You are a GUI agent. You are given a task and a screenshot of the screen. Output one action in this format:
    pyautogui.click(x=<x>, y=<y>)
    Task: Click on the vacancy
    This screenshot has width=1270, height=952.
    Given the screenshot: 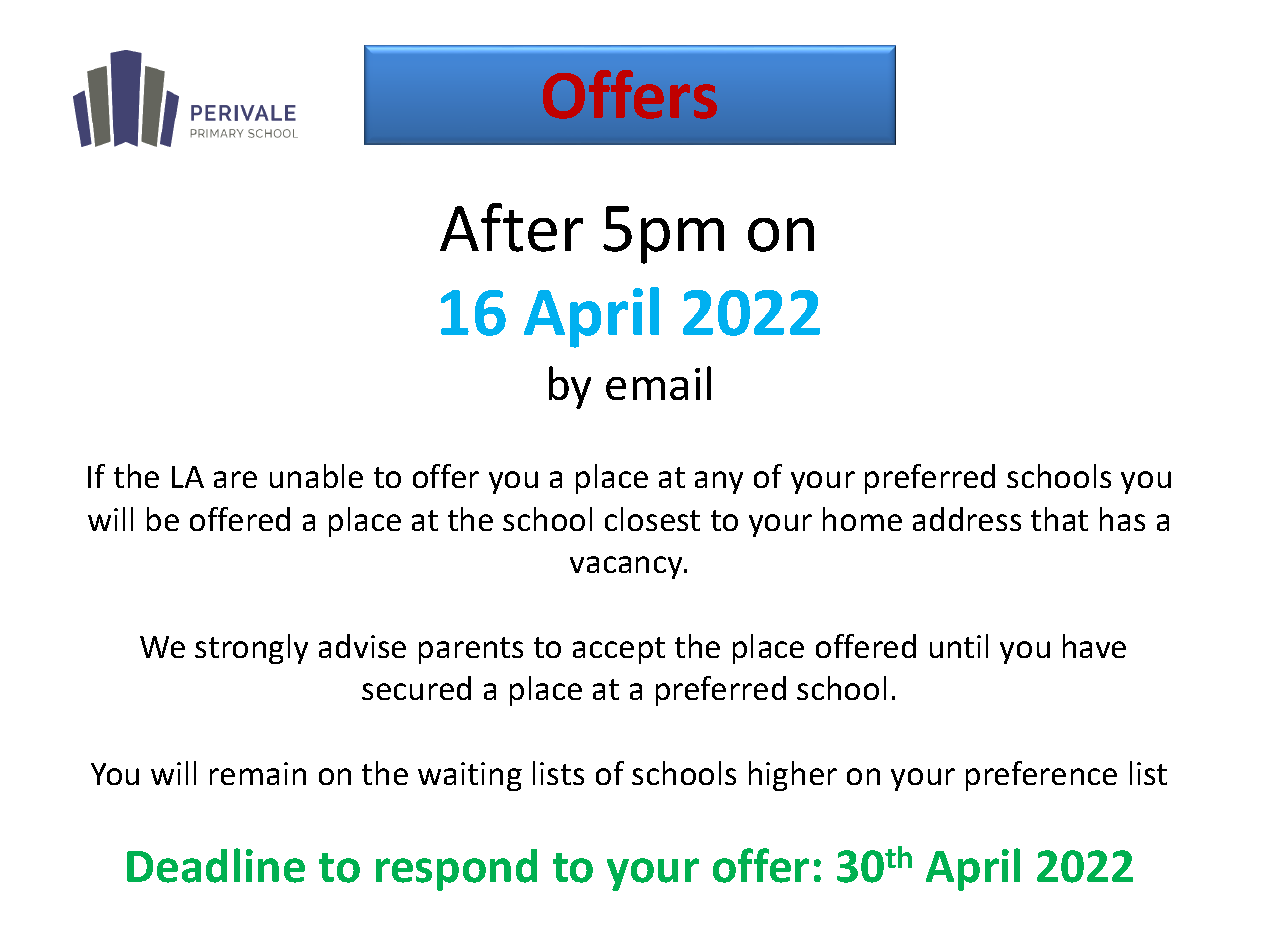 What is the action you would take?
    pyautogui.click(x=627, y=567)
